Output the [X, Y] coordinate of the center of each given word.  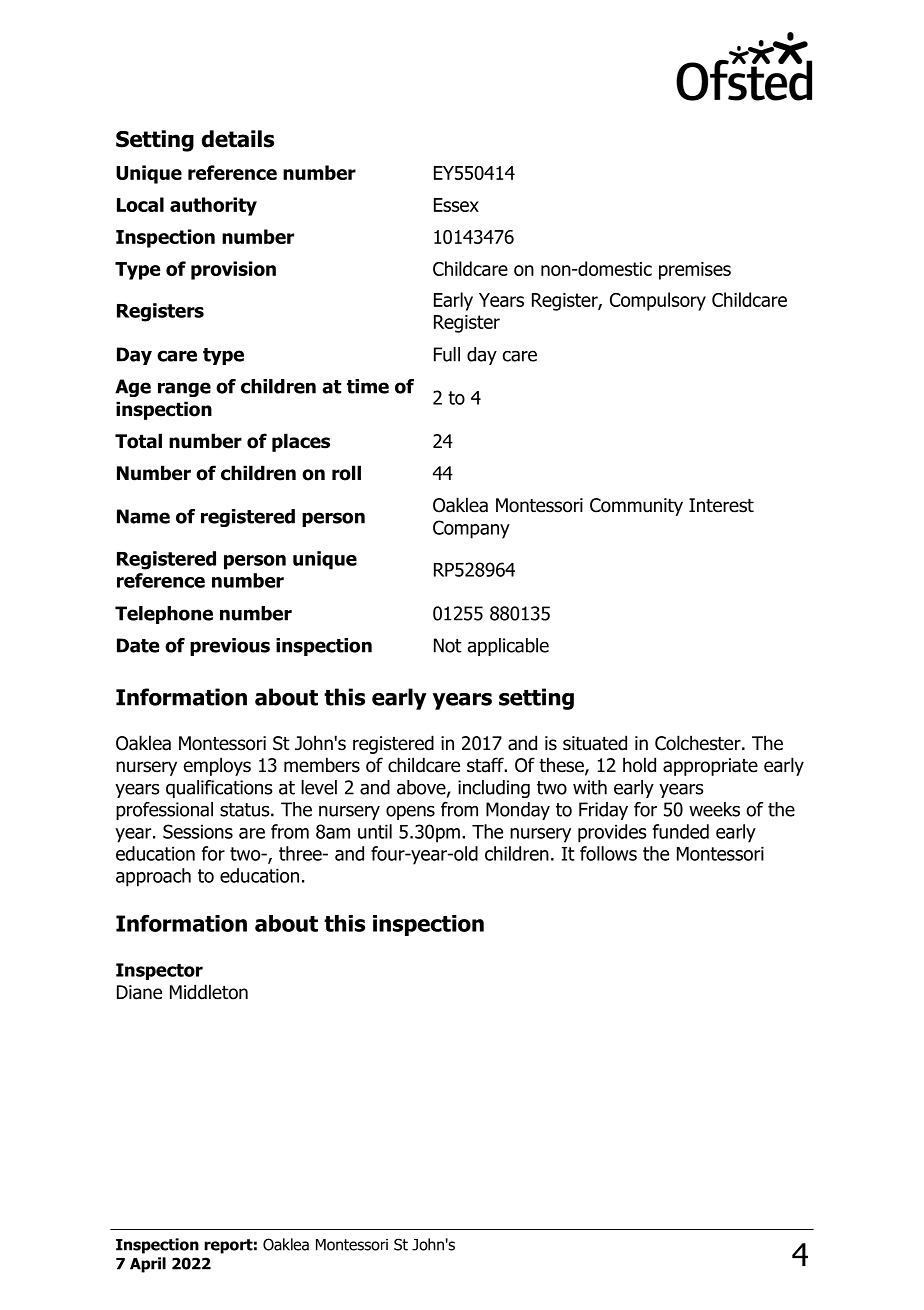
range [184, 389]
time [368, 386]
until [375, 831]
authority [213, 206]
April [148, 1265]
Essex [456, 205]
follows [608, 853]
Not [448, 645]
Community [636, 507]
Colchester [699, 743]
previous [230, 647]
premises [695, 271]
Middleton [209, 992]
